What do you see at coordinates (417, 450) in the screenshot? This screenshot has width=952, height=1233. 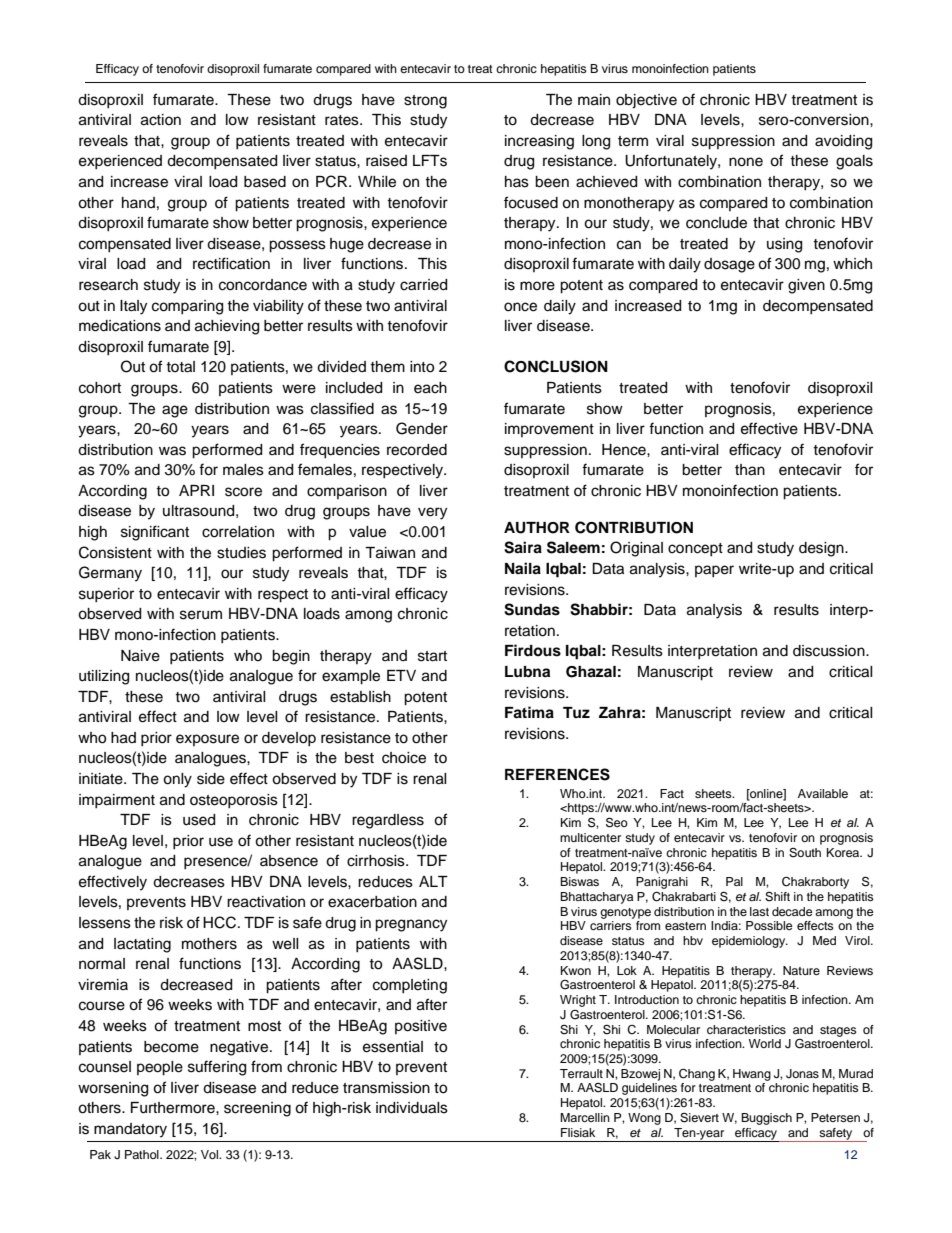 I see `recorded` at bounding box center [417, 450].
